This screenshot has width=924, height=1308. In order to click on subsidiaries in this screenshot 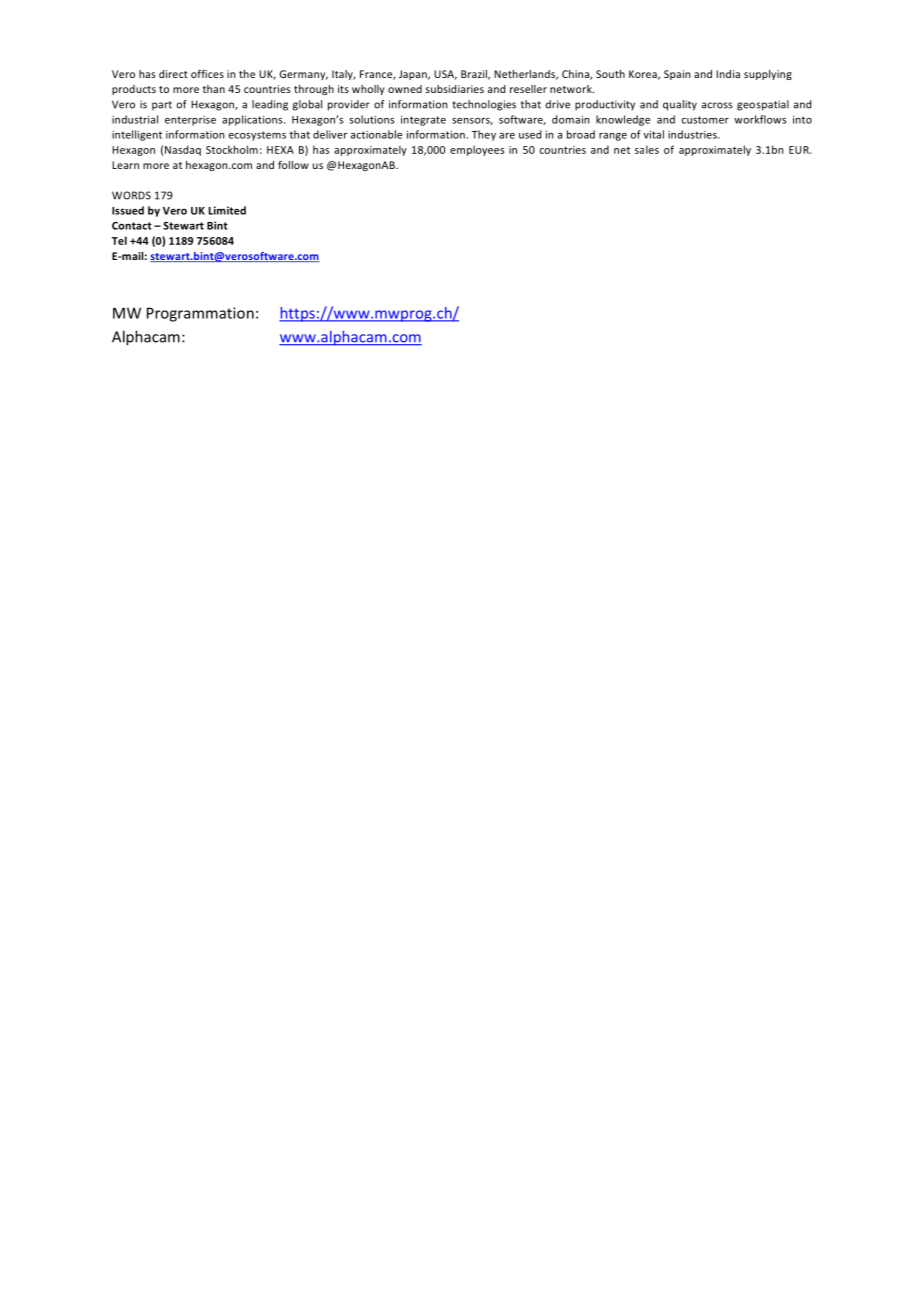, I will do `click(455, 89)`.
